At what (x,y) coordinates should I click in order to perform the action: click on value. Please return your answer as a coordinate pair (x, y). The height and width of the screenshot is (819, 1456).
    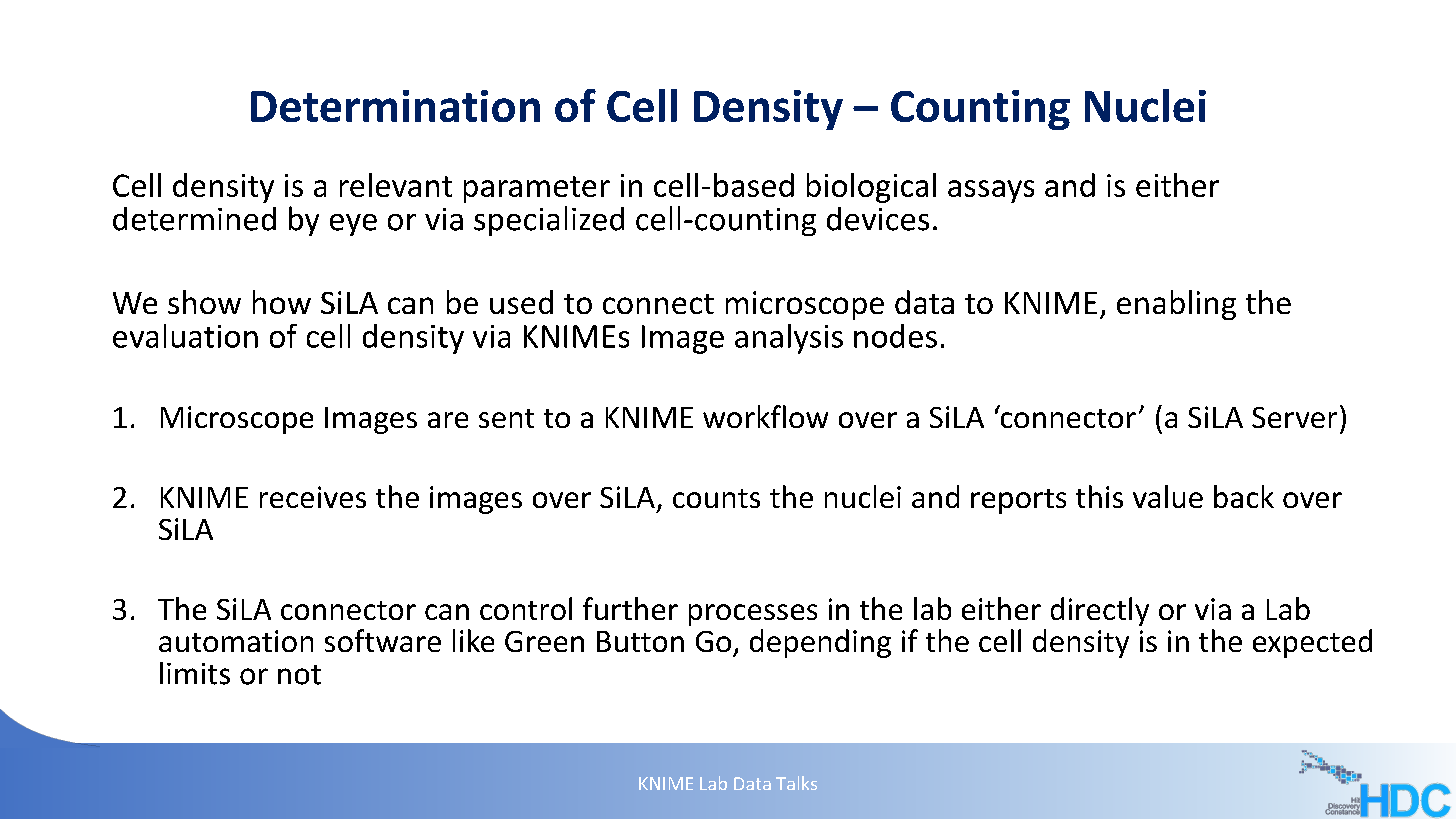
    Looking at the image, I should click on (1168, 496).
